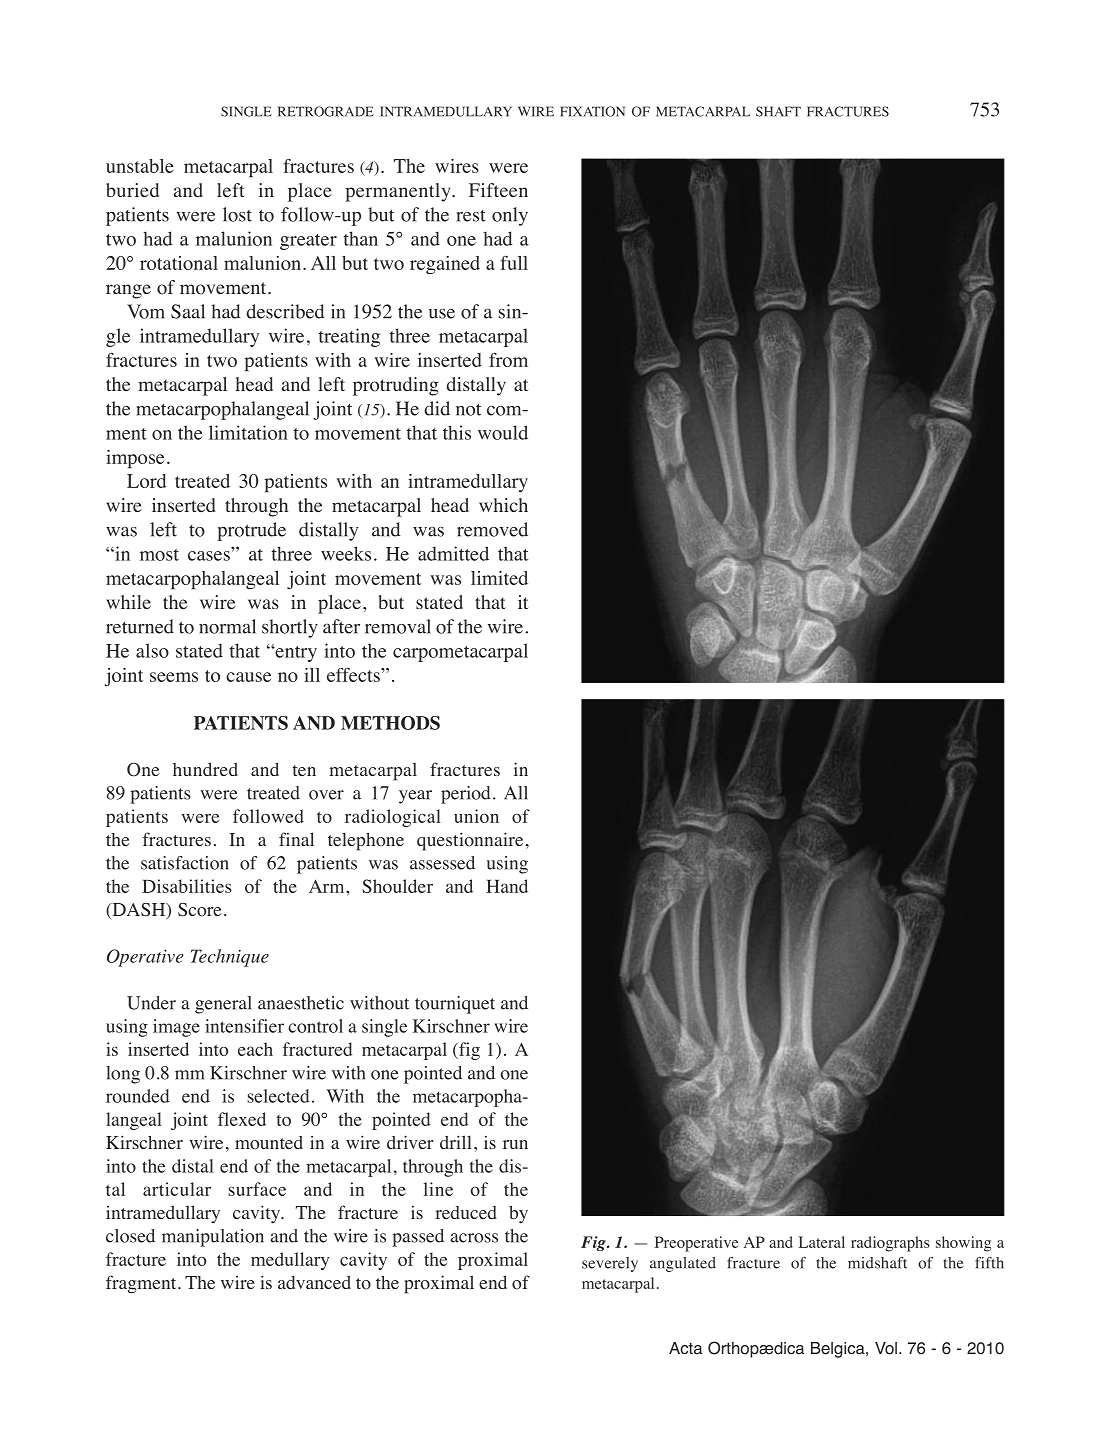  Describe the element at coordinates (886, 1348) in the screenshot. I see `Vol` at that location.
